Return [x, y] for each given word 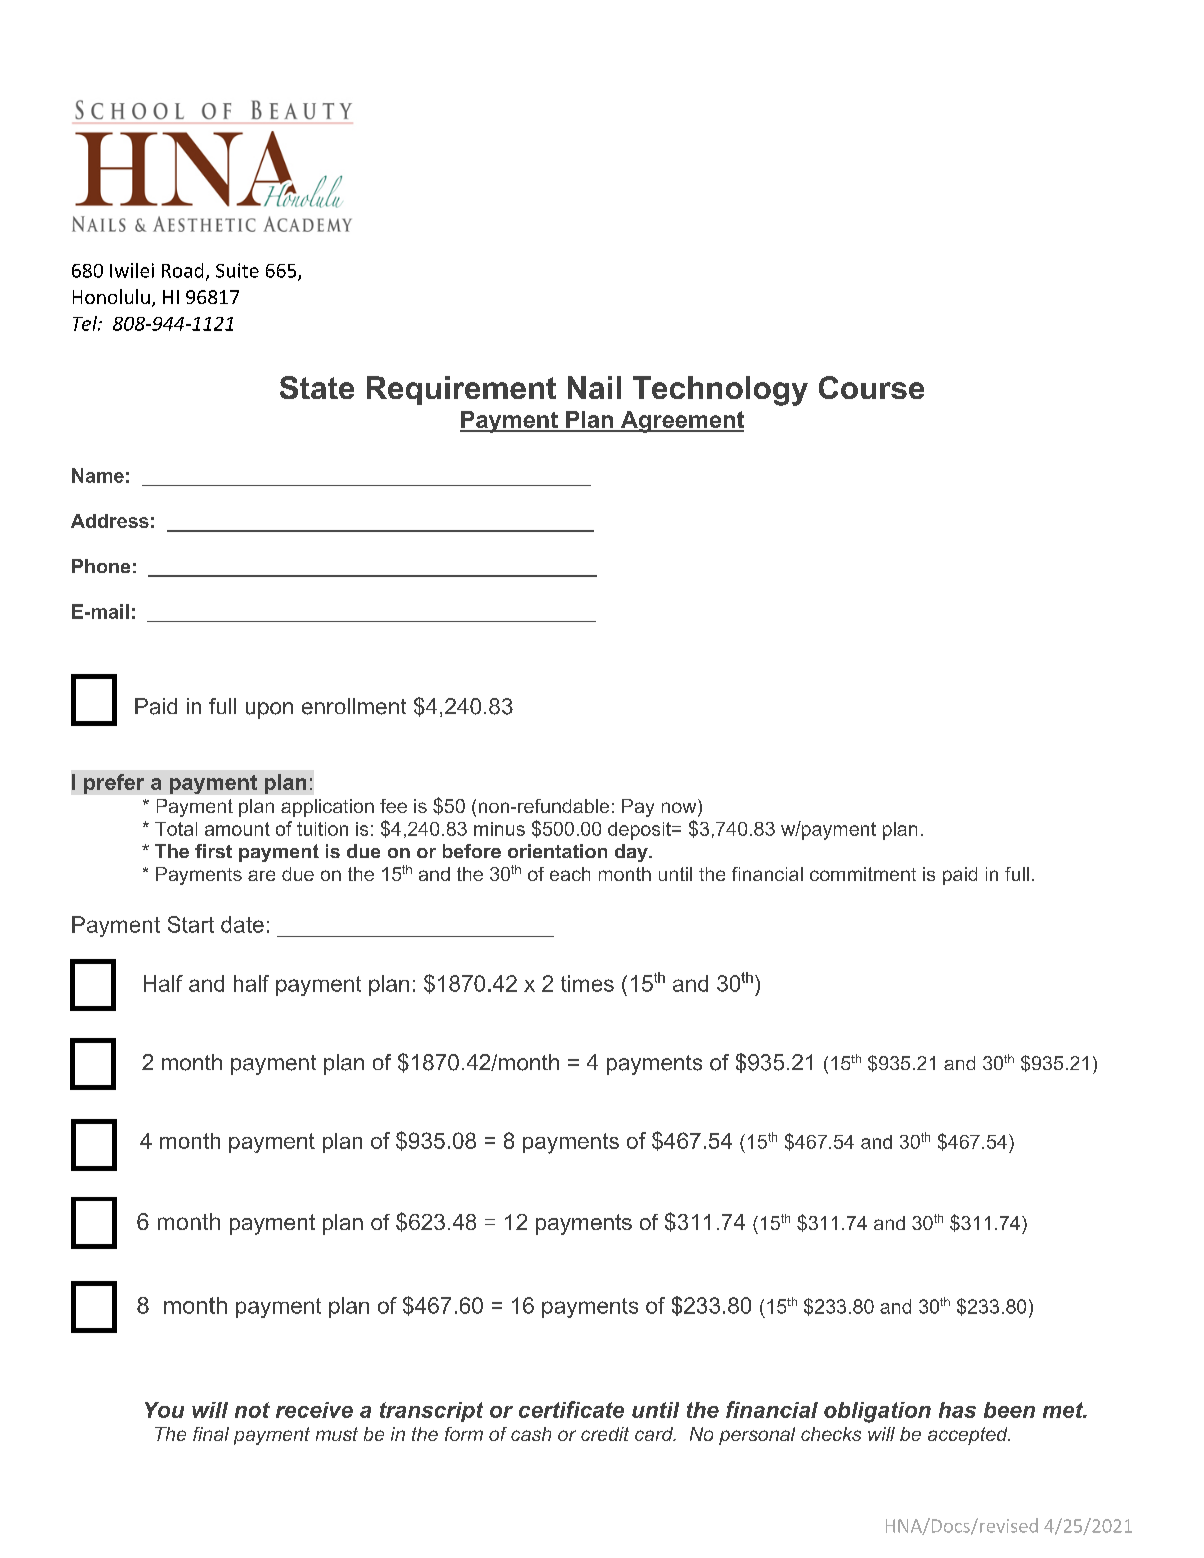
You [164, 1410]
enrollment [354, 706]
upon [269, 710]
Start [191, 924]
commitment [863, 874]
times [587, 983]
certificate [571, 1409]
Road [182, 270]
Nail [594, 387]
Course [871, 387]
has [957, 1410]
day [632, 853]
